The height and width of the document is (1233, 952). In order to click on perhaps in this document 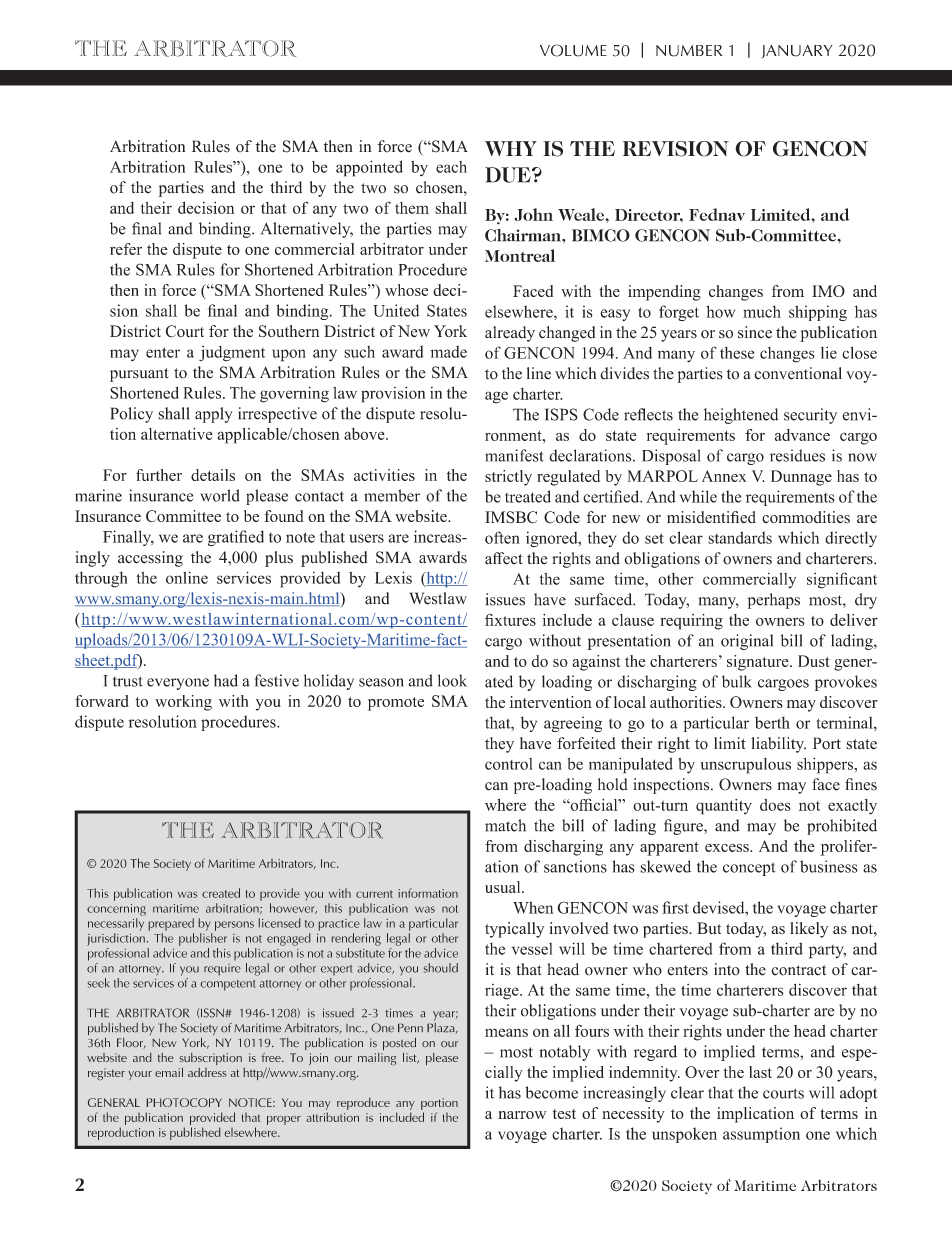, I will do `click(774, 601)`.
